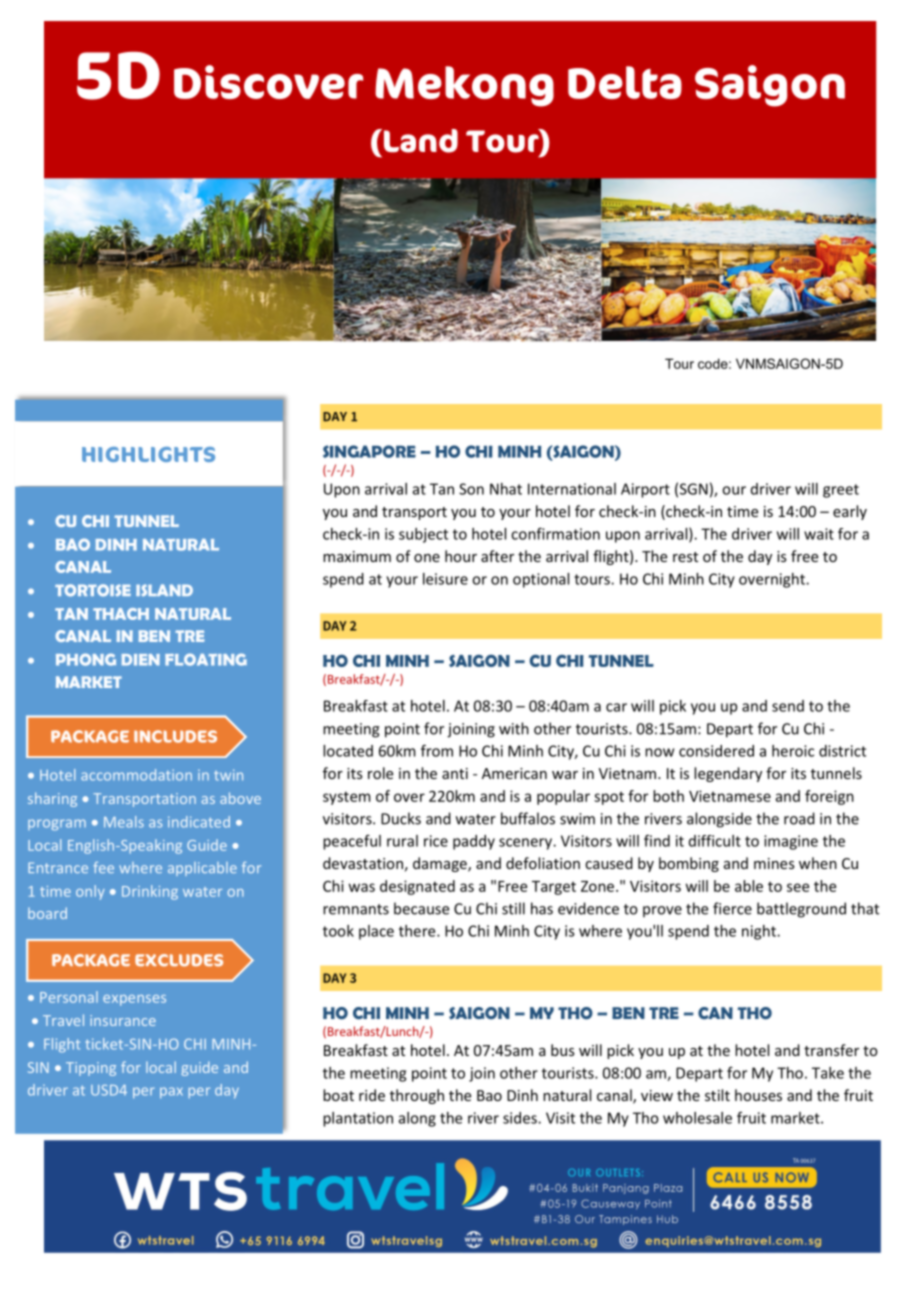 This screenshot has width=924, height=1308. I want to click on SINGAPORE, so click(369, 451).
